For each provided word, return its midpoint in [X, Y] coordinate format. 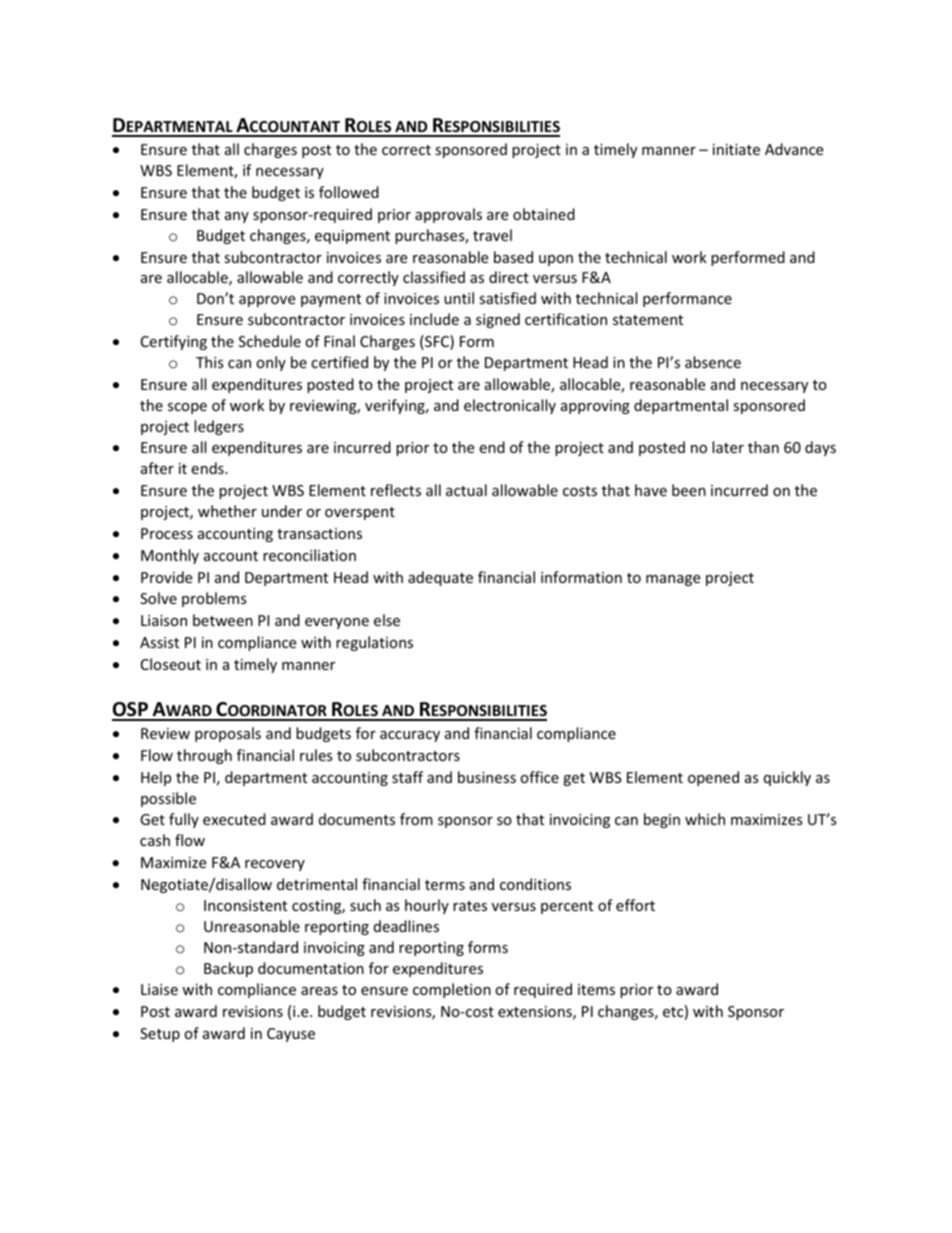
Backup [228, 969]
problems [214, 599]
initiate [736, 149]
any [237, 217]
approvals [448, 215]
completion [452, 990]
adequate [440, 578]
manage [673, 580]
